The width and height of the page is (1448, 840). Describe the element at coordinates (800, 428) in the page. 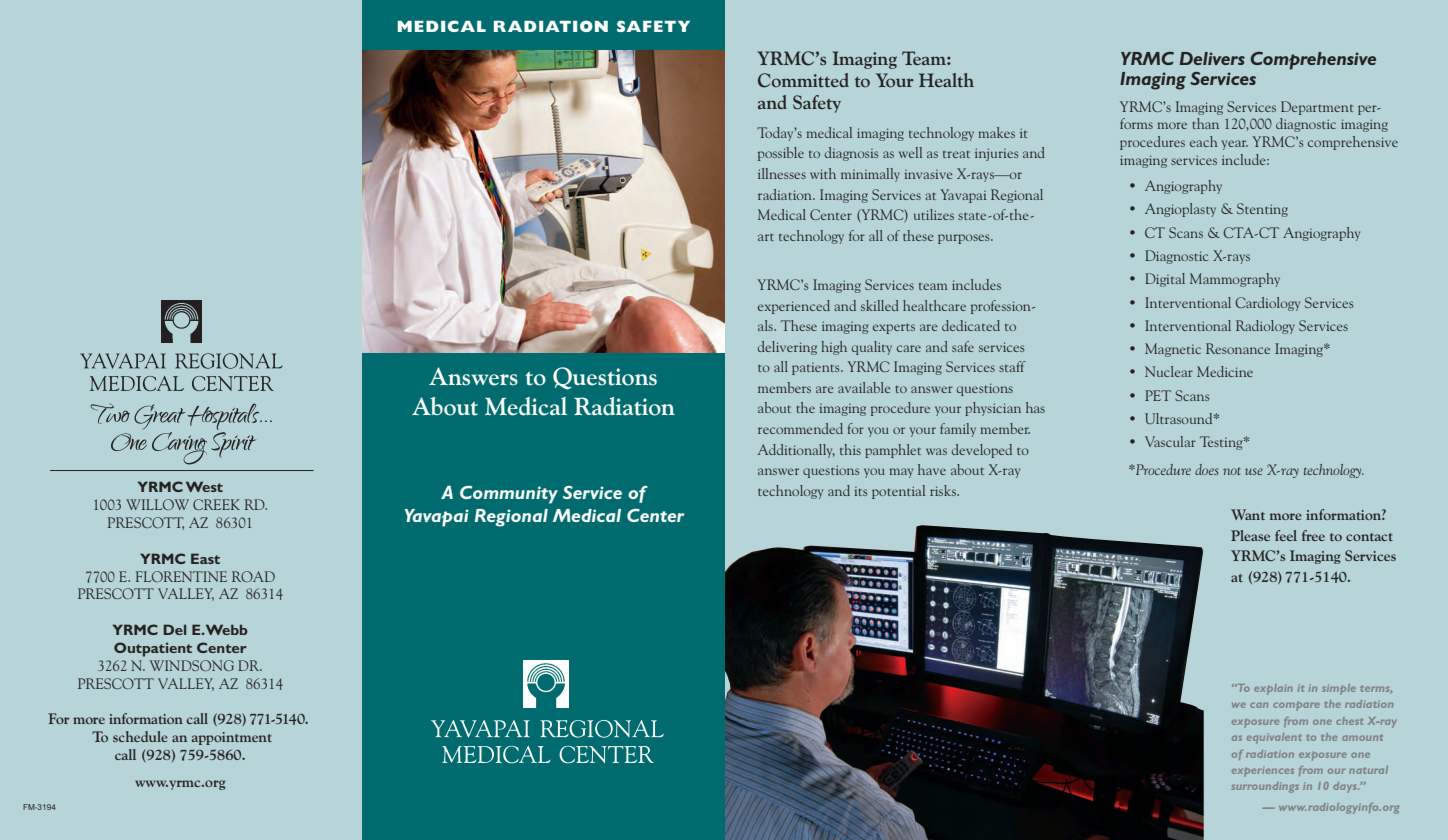

I see `recommended` at that location.
